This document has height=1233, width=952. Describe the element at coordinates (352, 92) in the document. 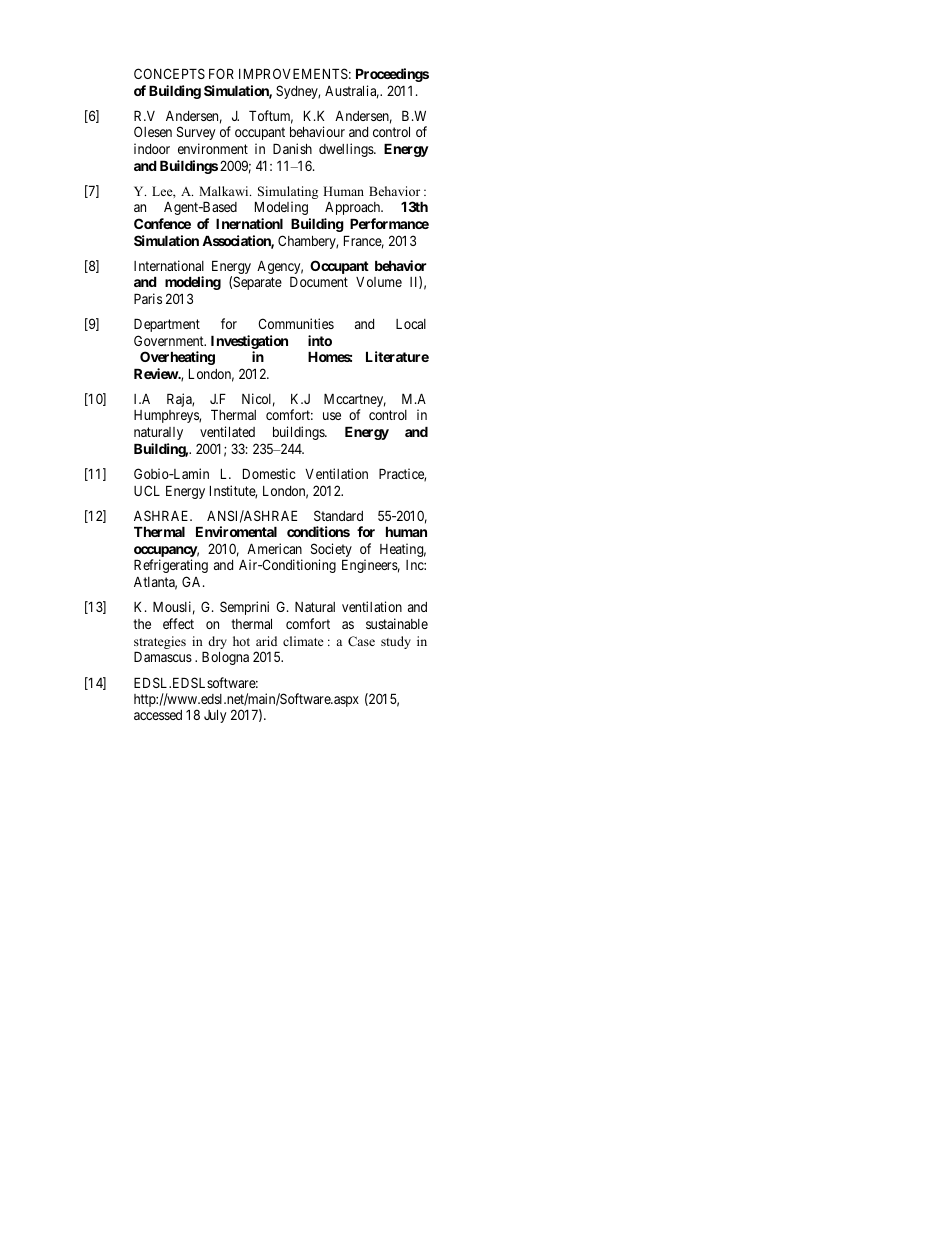

I see `Australia` at that location.
